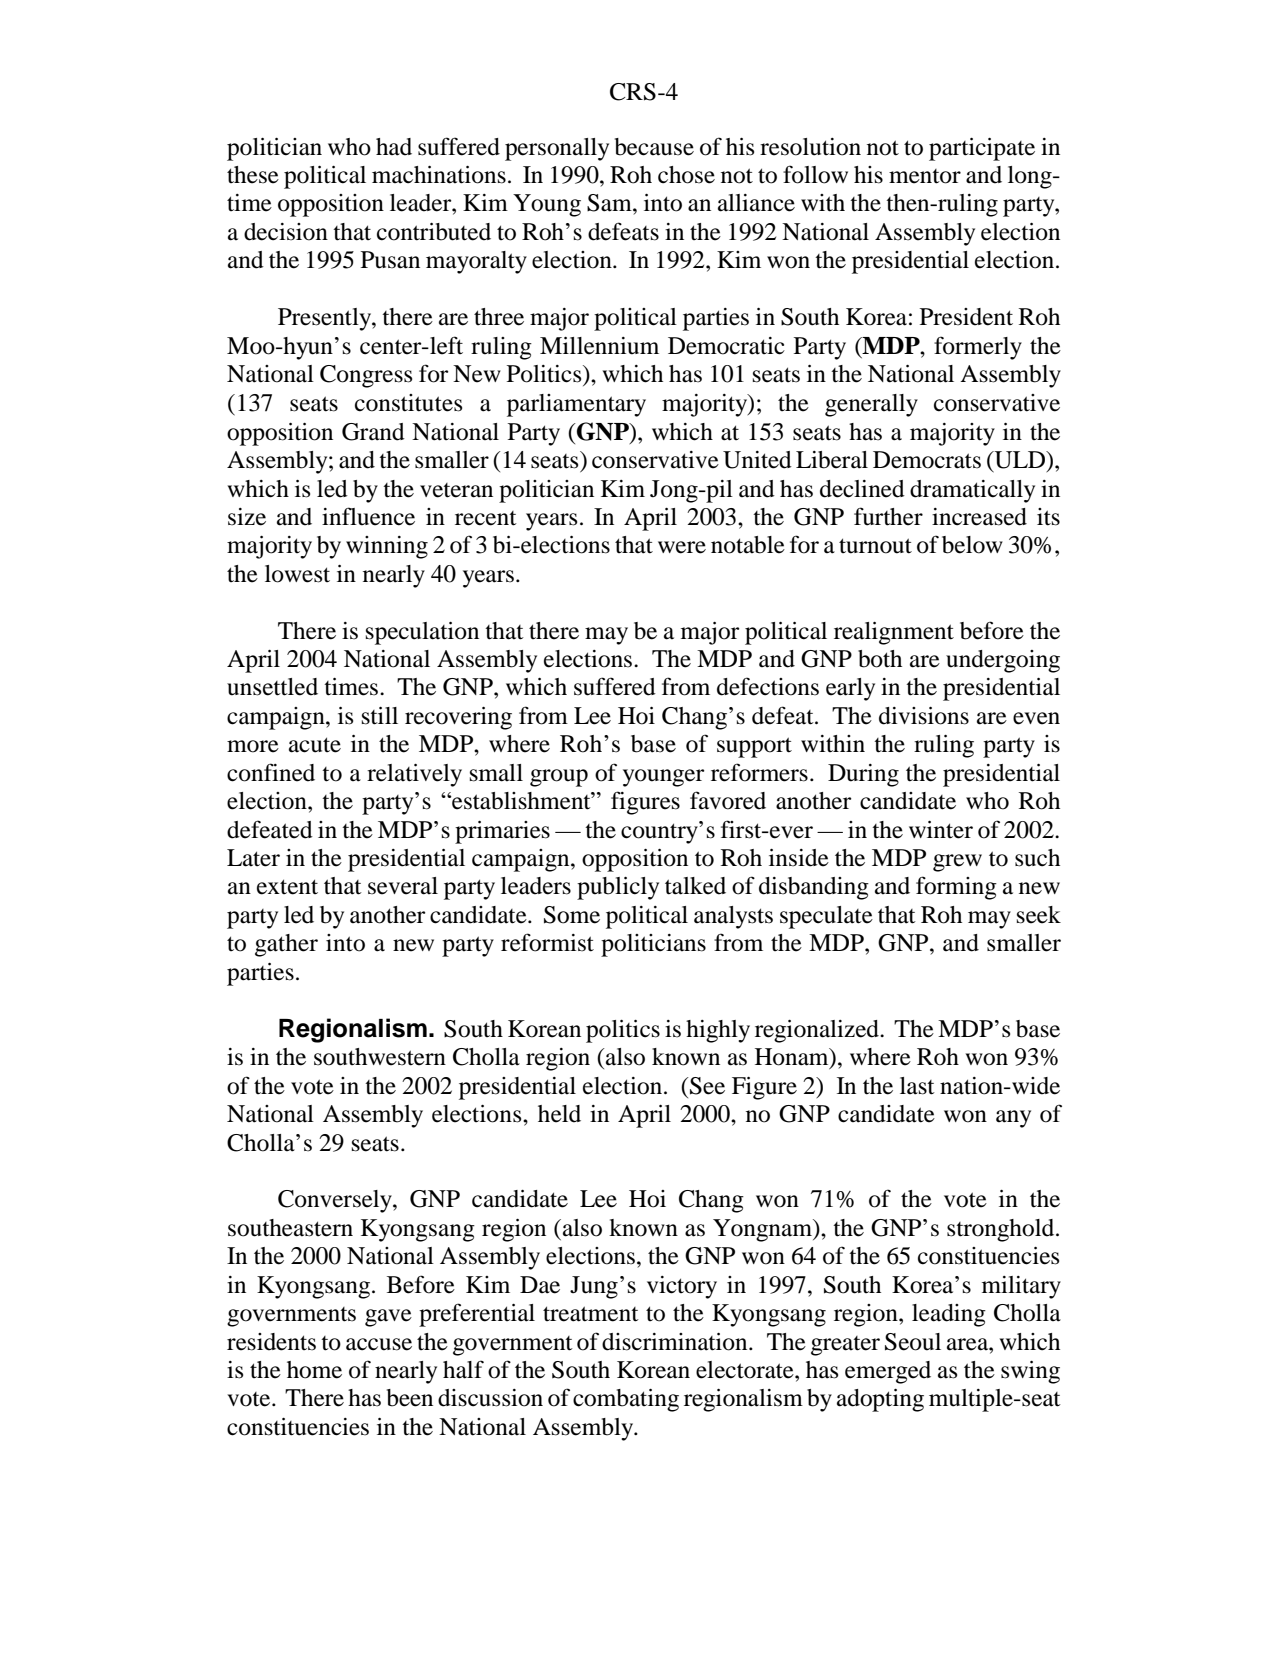 The width and height of the screenshot is (1288, 1667). I want to click on winter, so click(941, 830).
